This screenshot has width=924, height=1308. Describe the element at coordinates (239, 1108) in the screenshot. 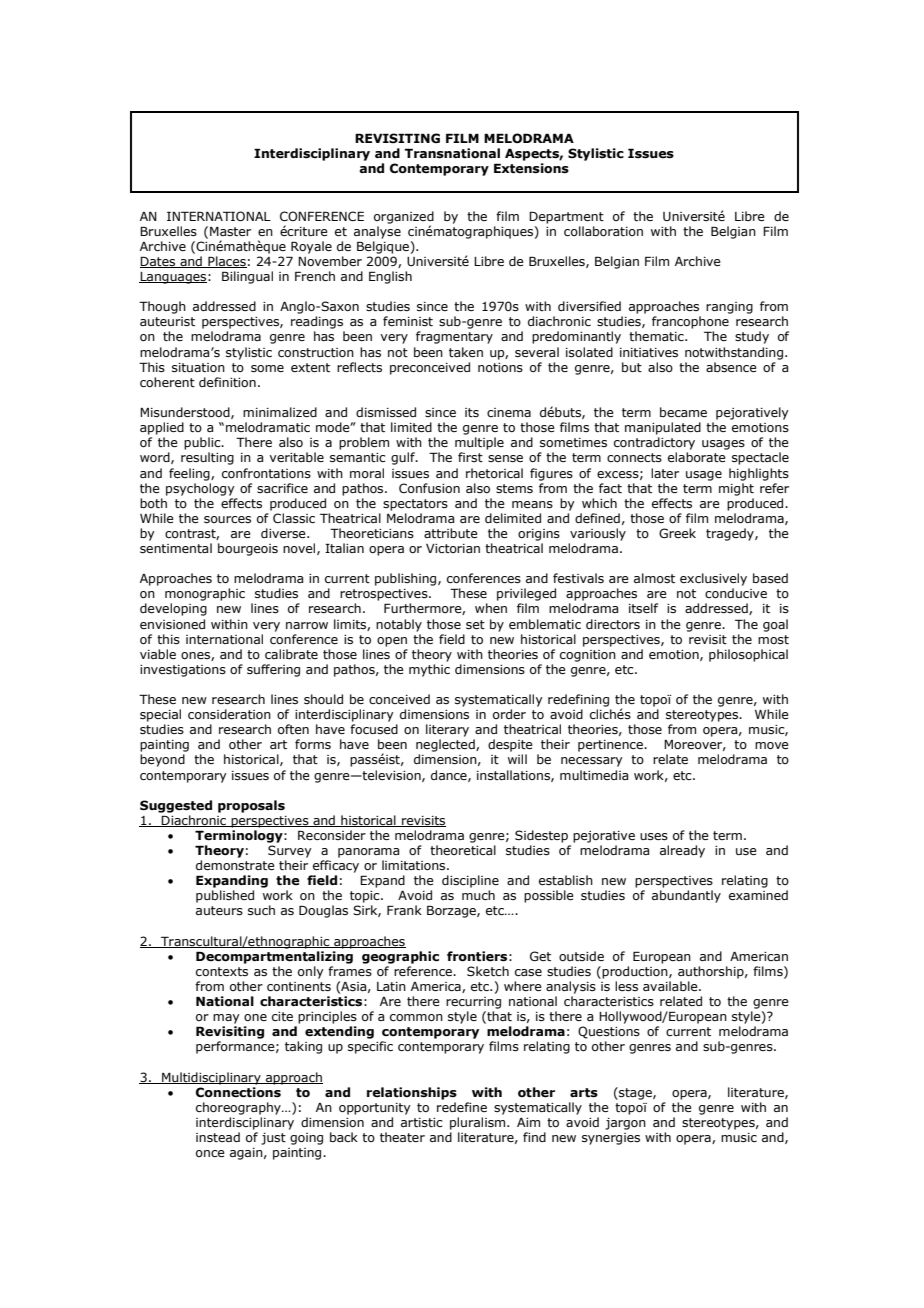

I see `choreography` at that location.
